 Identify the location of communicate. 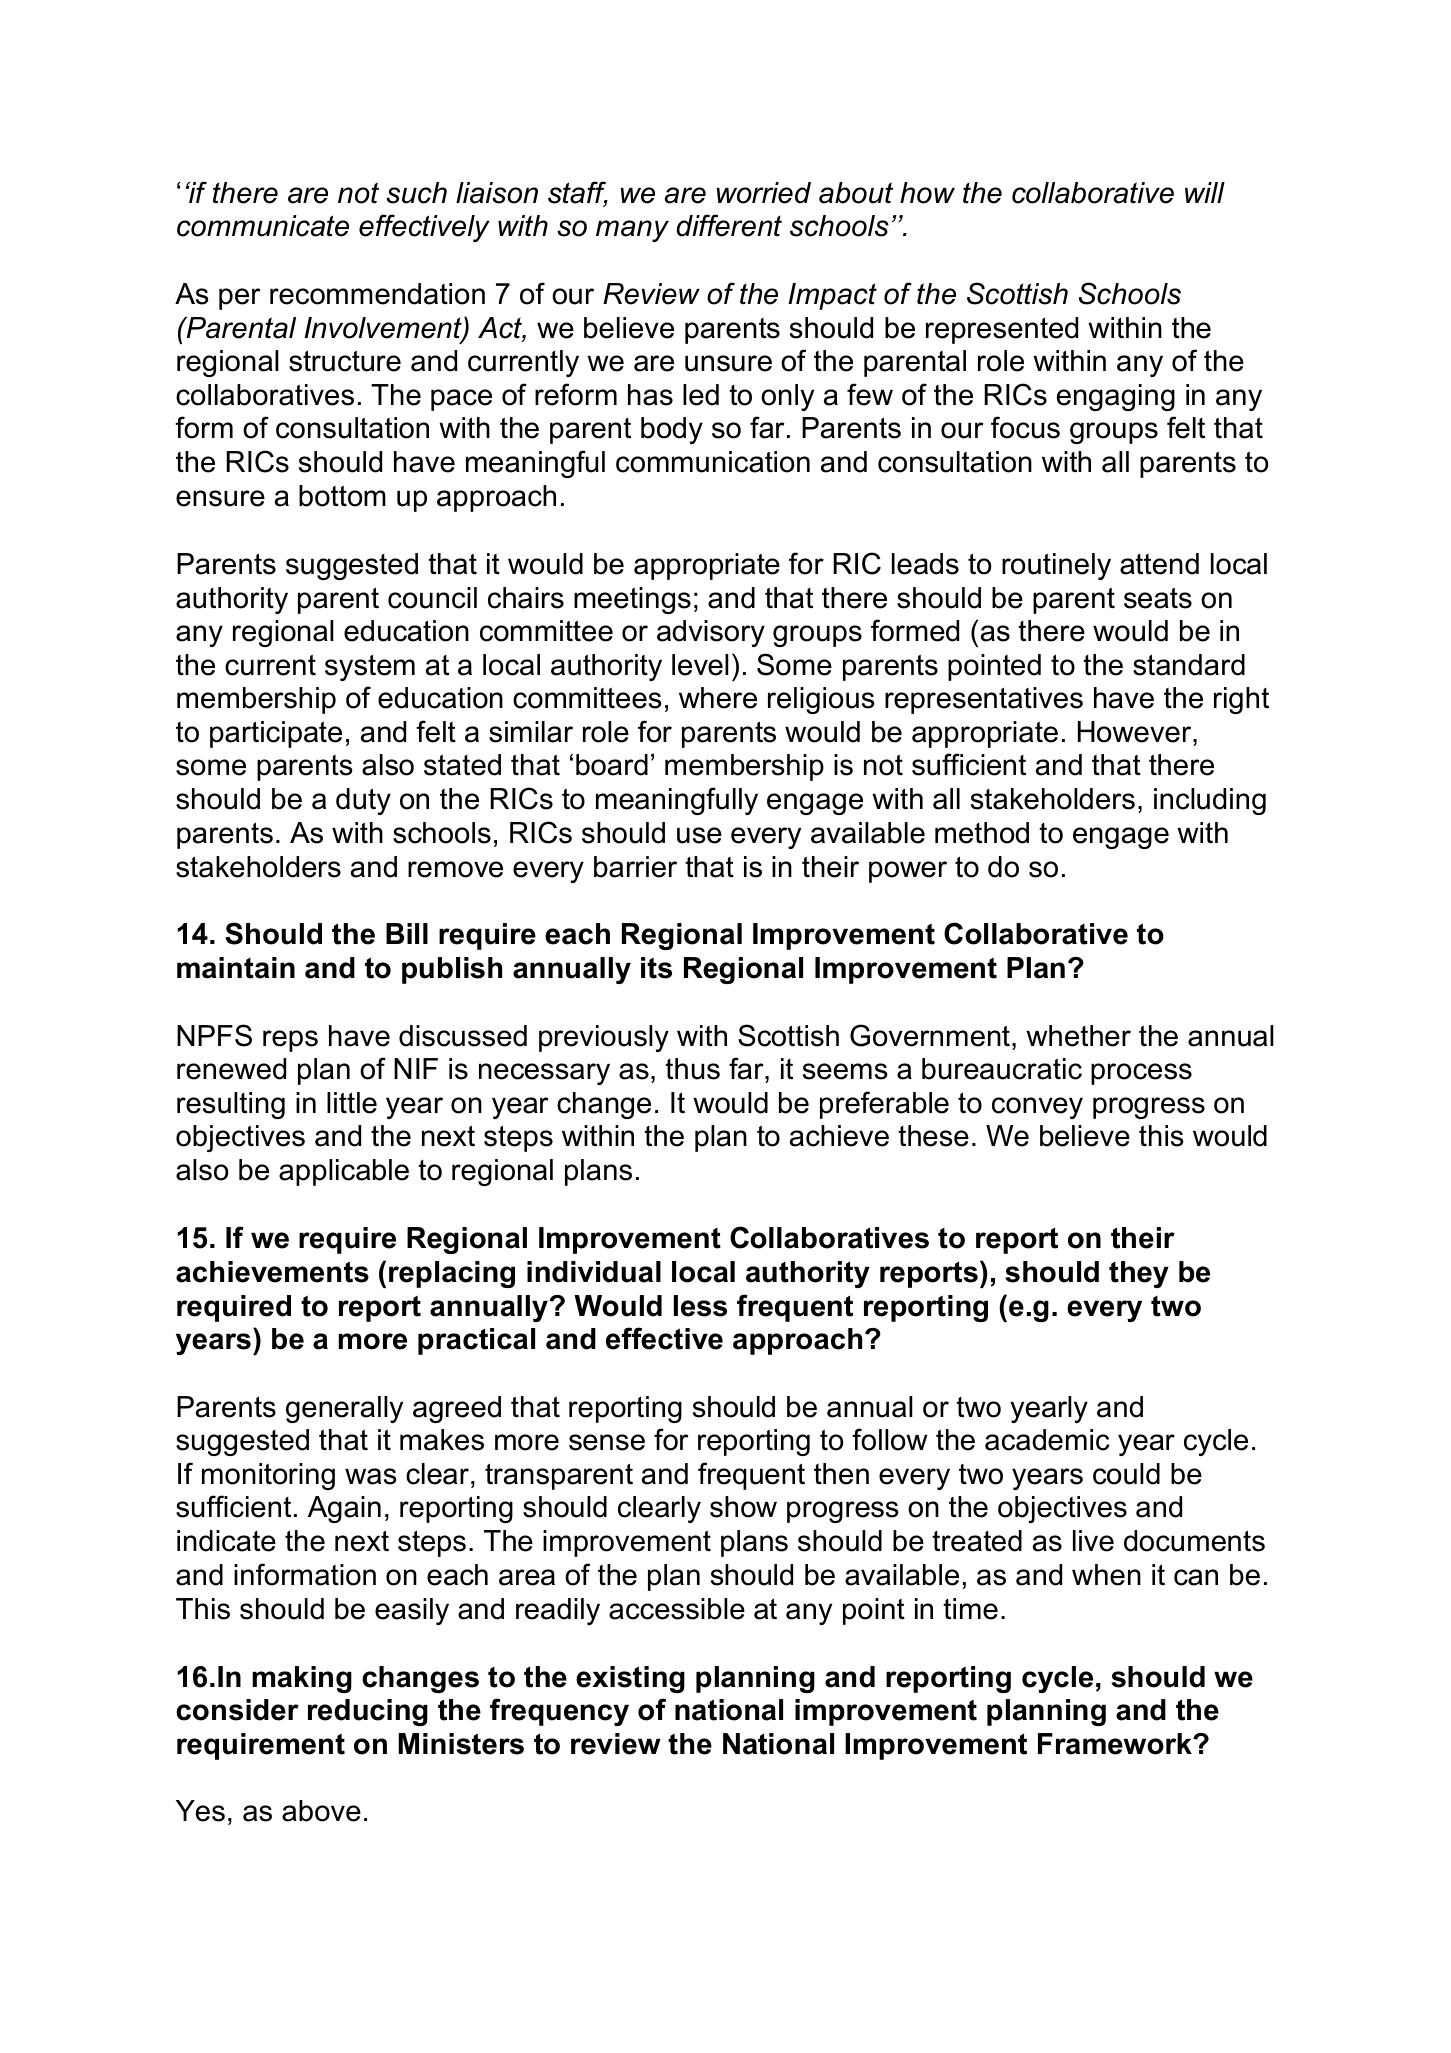
(263, 226).
